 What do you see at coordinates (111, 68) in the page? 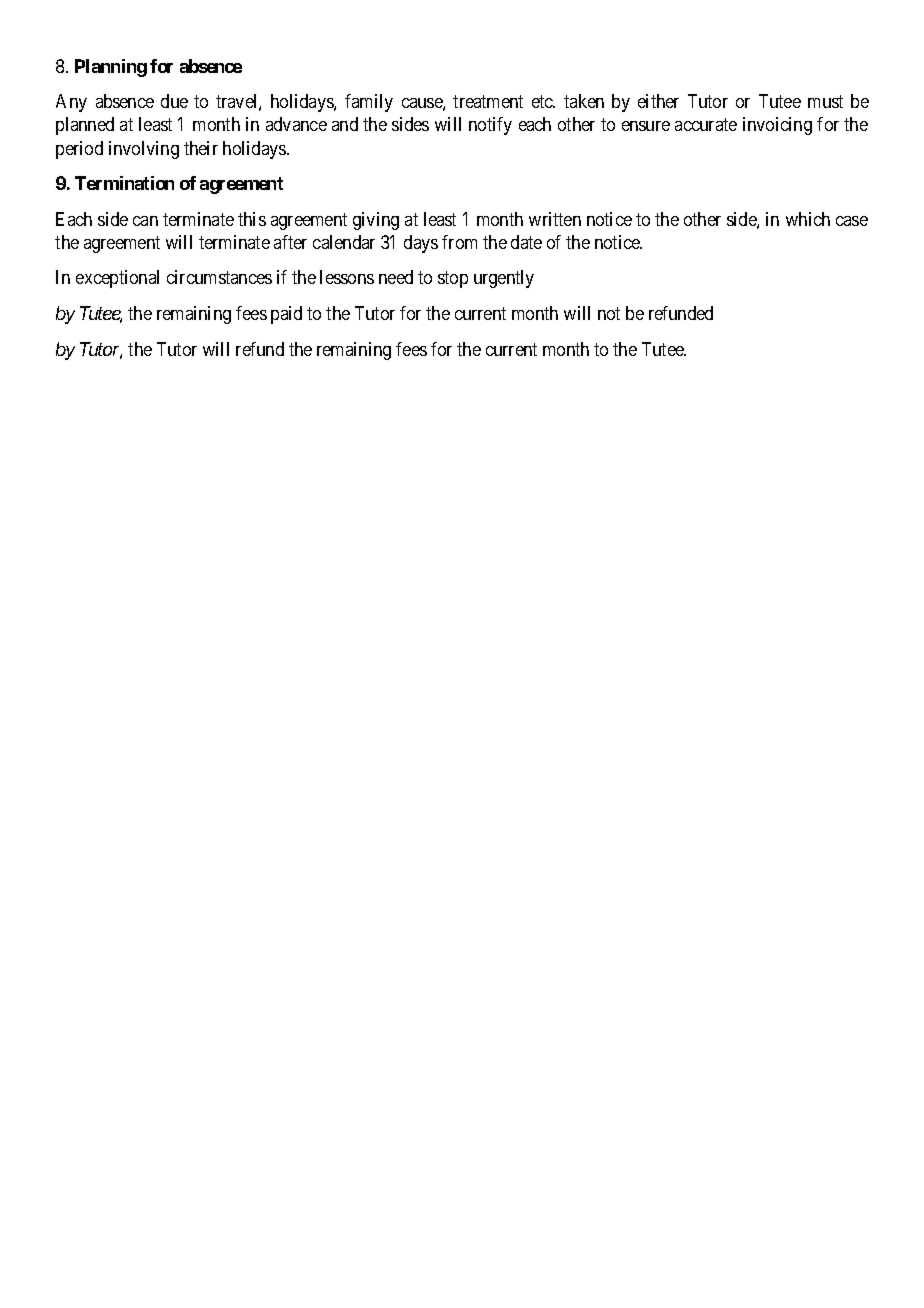
I see `Planning` at bounding box center [111, 68].
